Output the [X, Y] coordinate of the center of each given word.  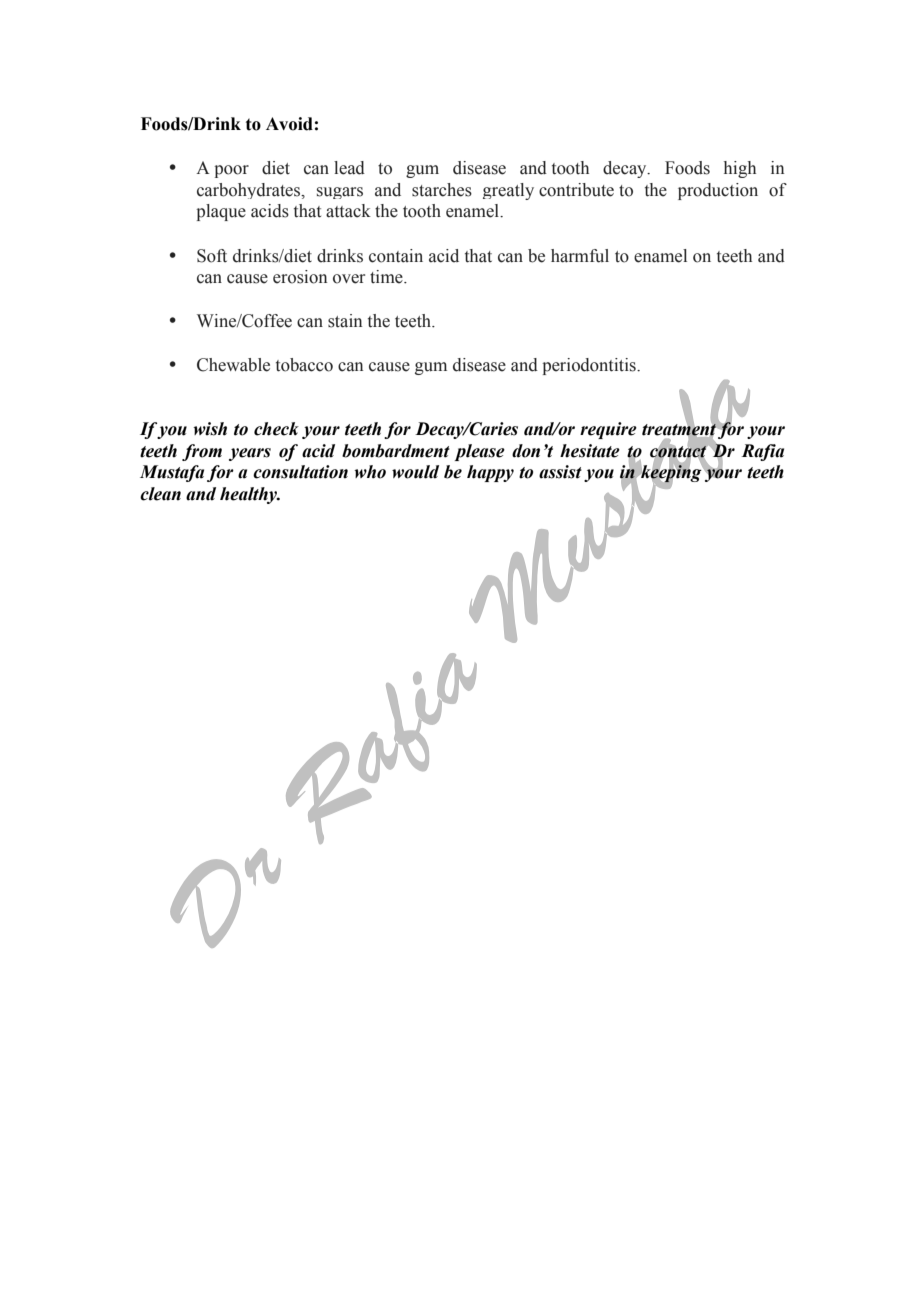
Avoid [289, 124]
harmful [580, 256]
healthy [250, 495]
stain [345, 321]
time [387, 277]
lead [349, 168]
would [415, 472]
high [740, 169]
